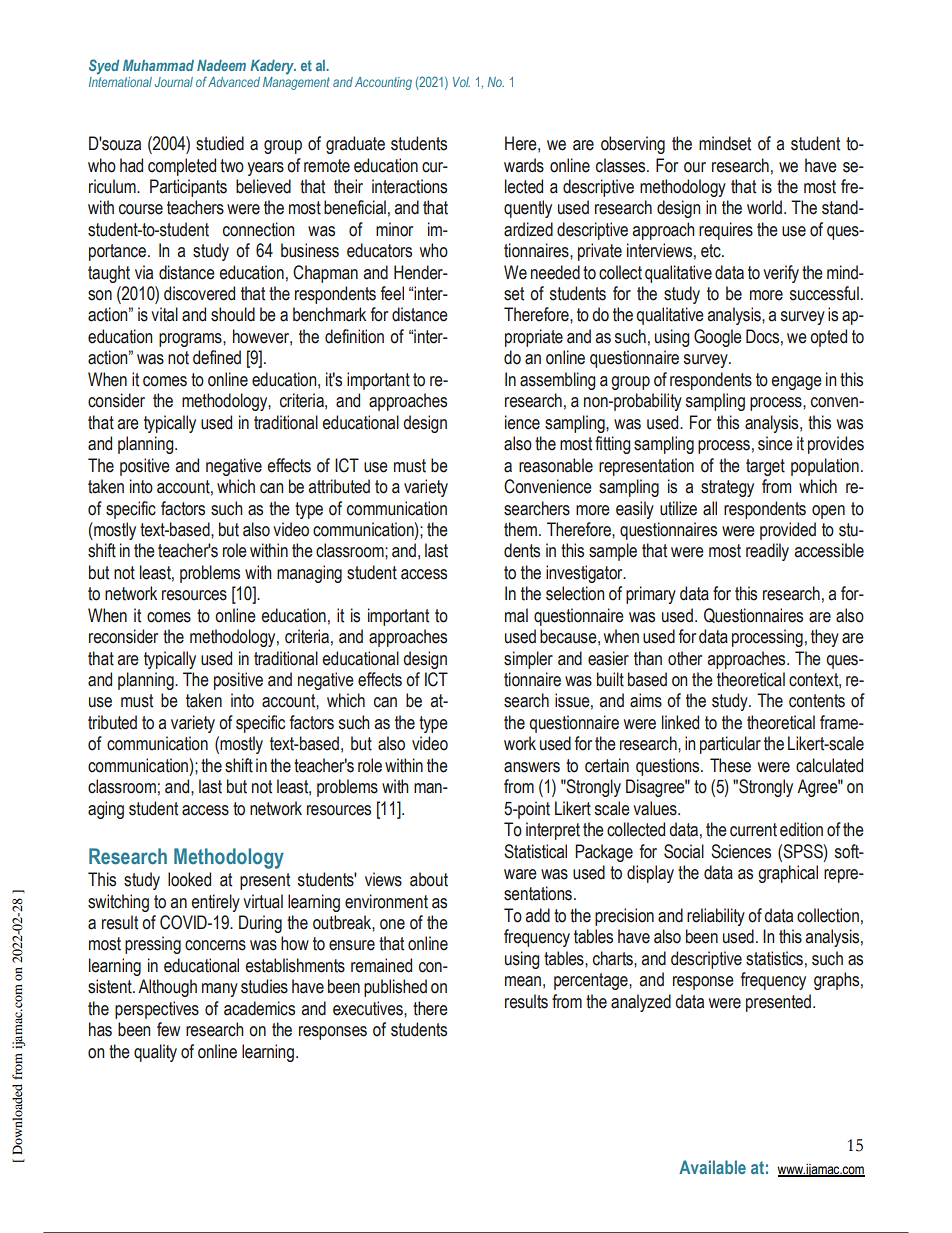 The height and width of the document is (1233, 952). I want to click on observing, so click(633, 145).
